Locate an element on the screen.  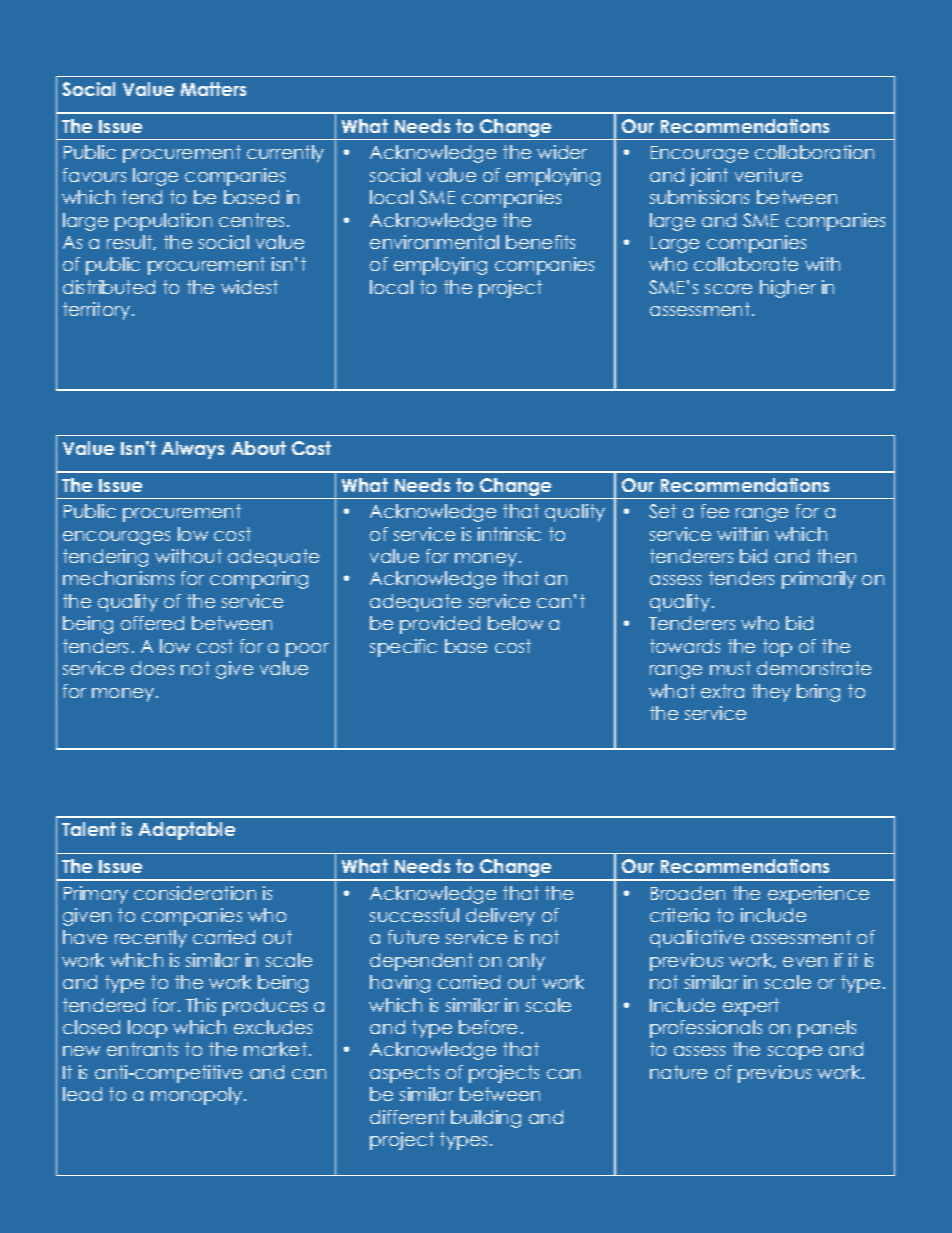
building is located at coordinates (486, 1119).
